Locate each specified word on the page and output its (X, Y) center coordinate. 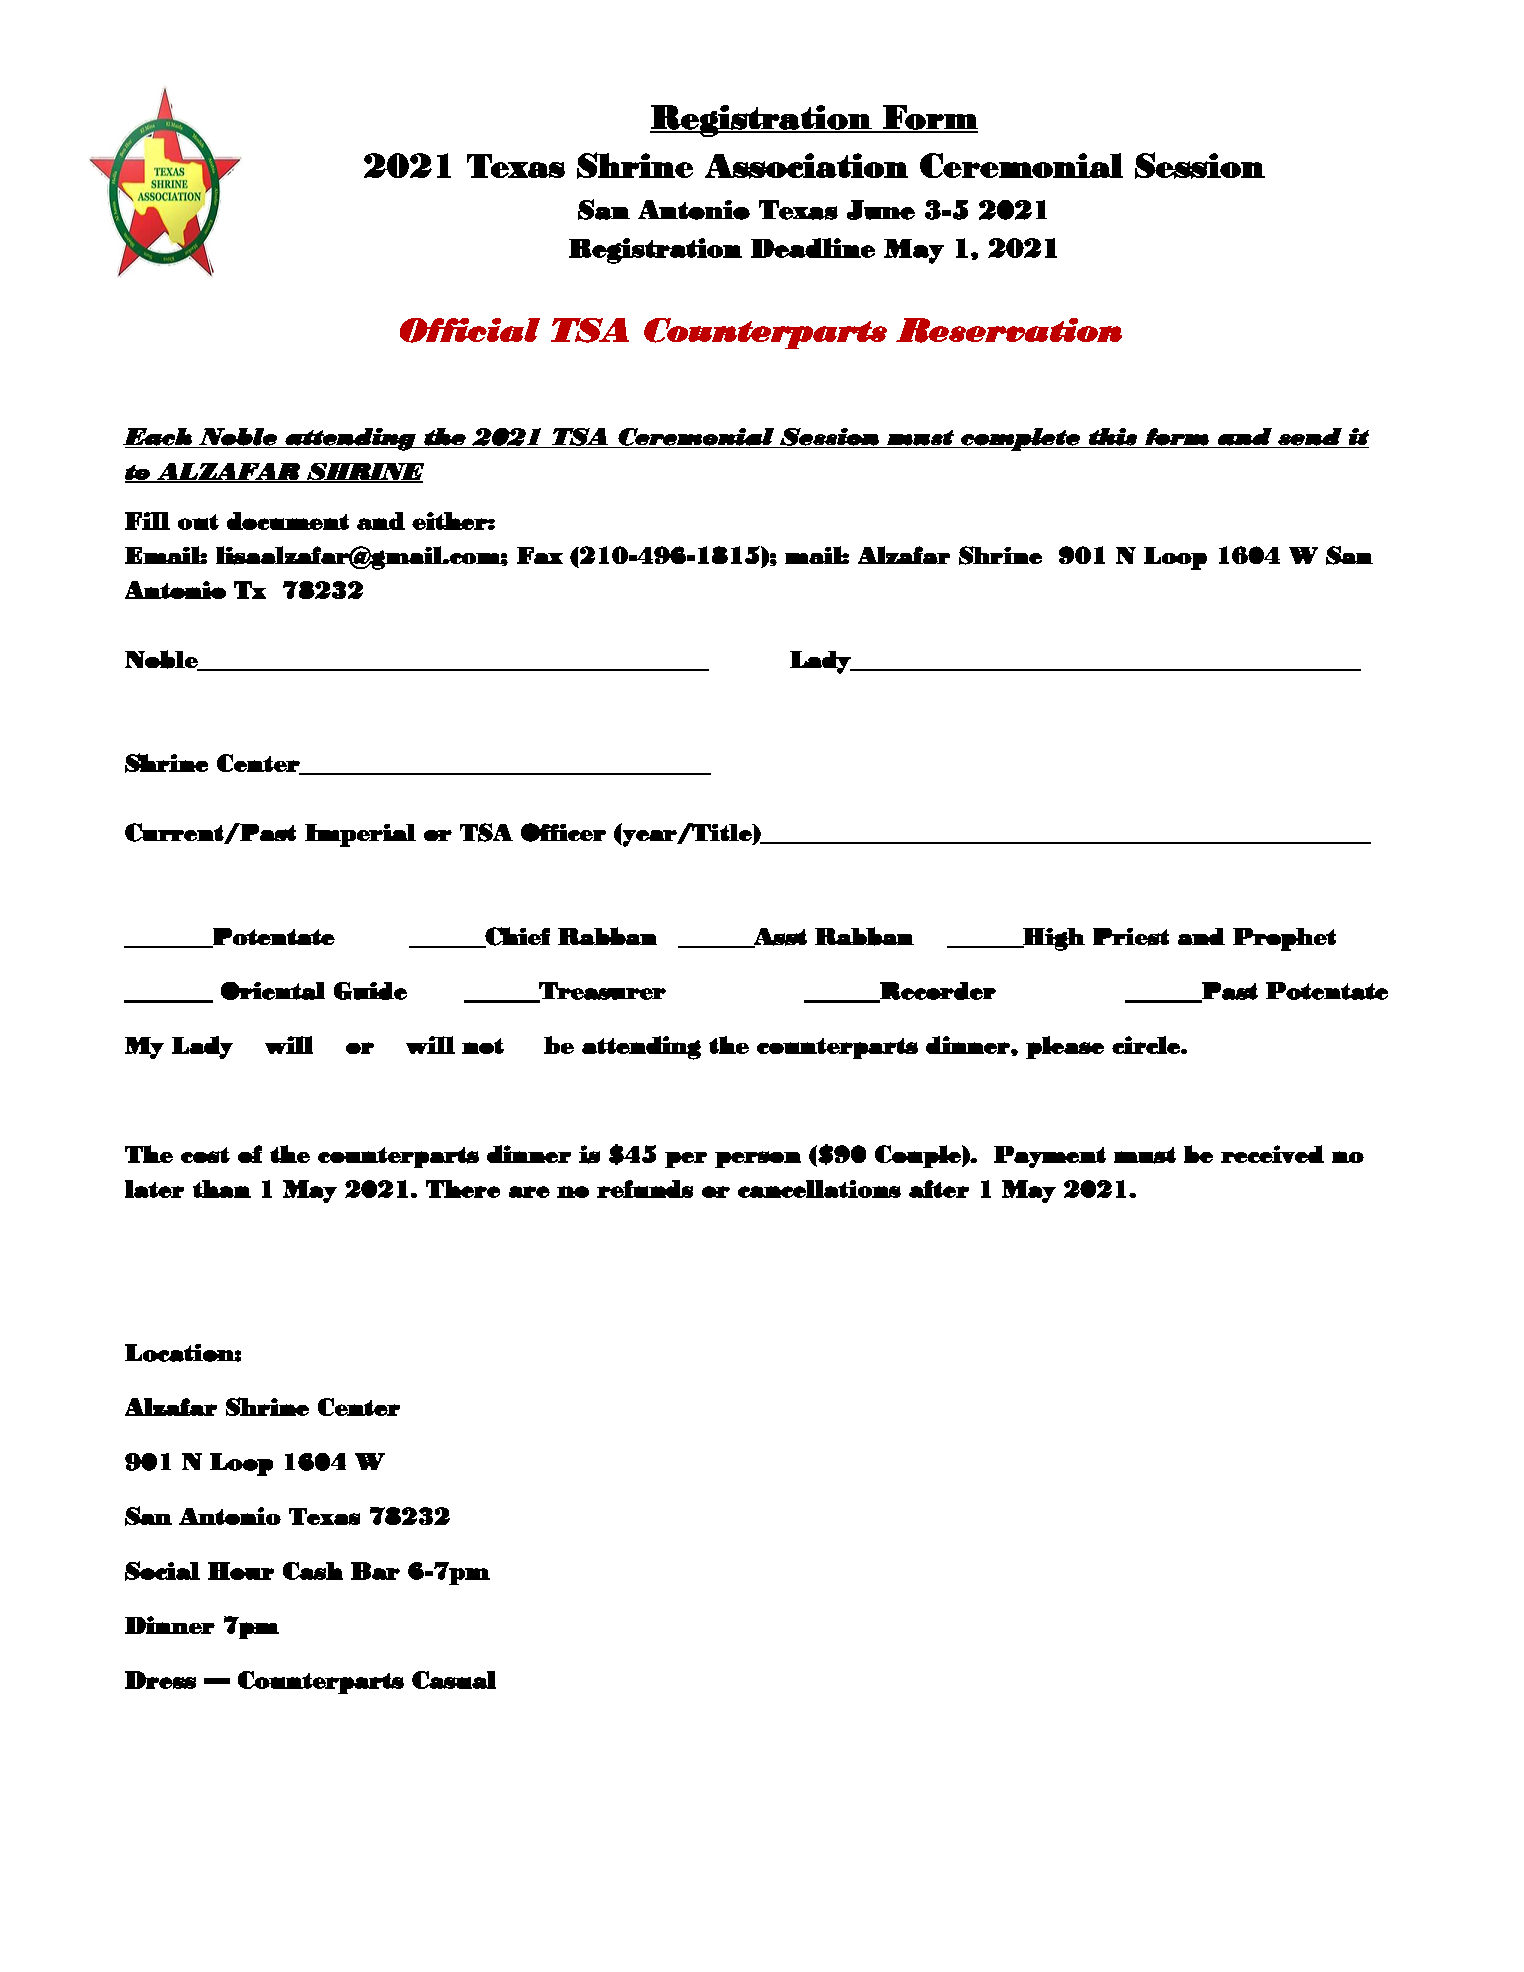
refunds (645, 1189)
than (222, 1189)
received (1272, 1154)
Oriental (273, 991)
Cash (313, 1571)
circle (1147, 1045)
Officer (563, 832)
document (288, 521)
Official (470, 330)
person (758, 1159)
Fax (540, 555)
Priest (1131, 937)
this (1113, 437)
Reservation (1009, 330)
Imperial (360, 835)
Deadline (813, 248)
